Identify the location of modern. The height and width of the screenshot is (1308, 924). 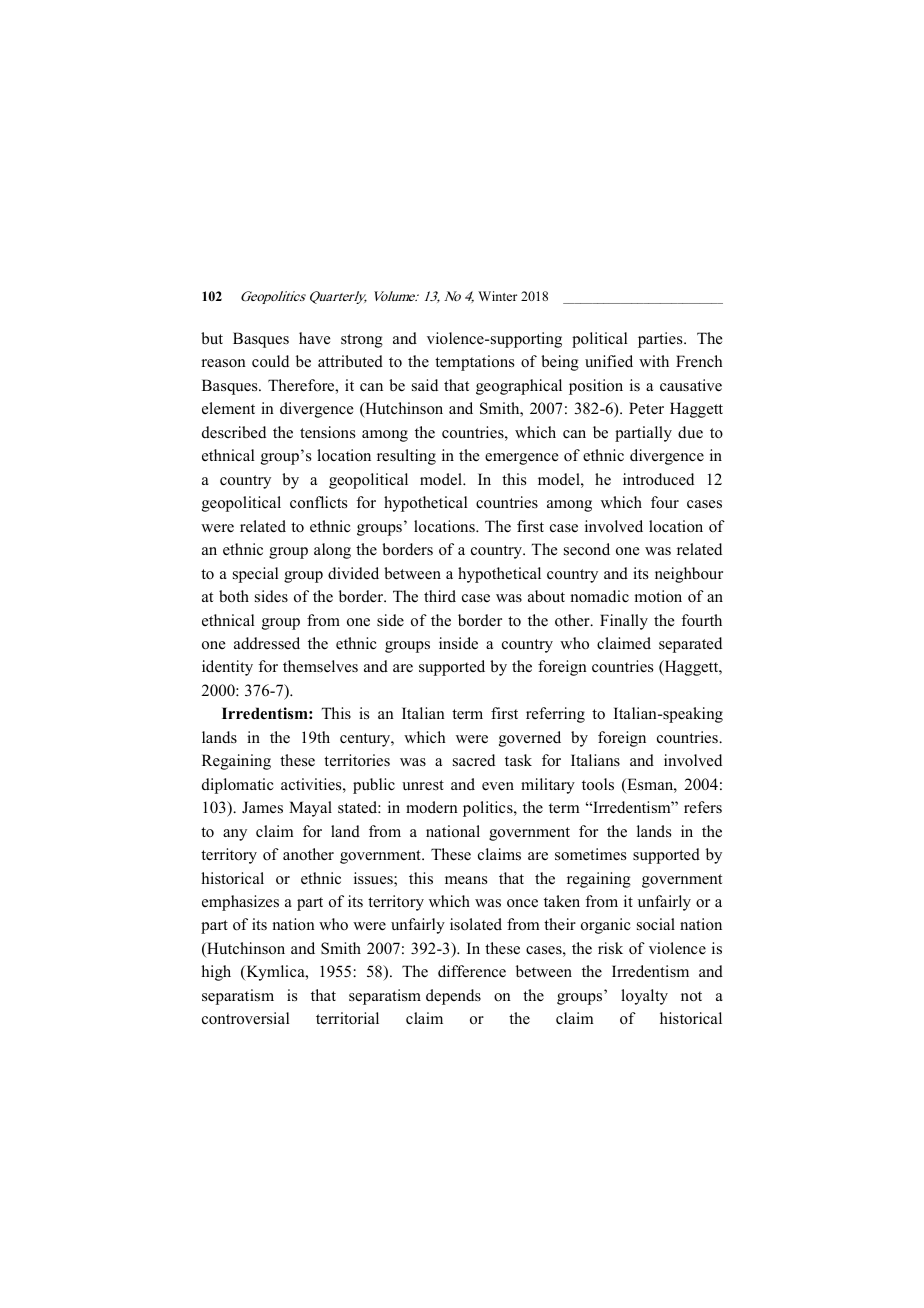
(432, 807).
